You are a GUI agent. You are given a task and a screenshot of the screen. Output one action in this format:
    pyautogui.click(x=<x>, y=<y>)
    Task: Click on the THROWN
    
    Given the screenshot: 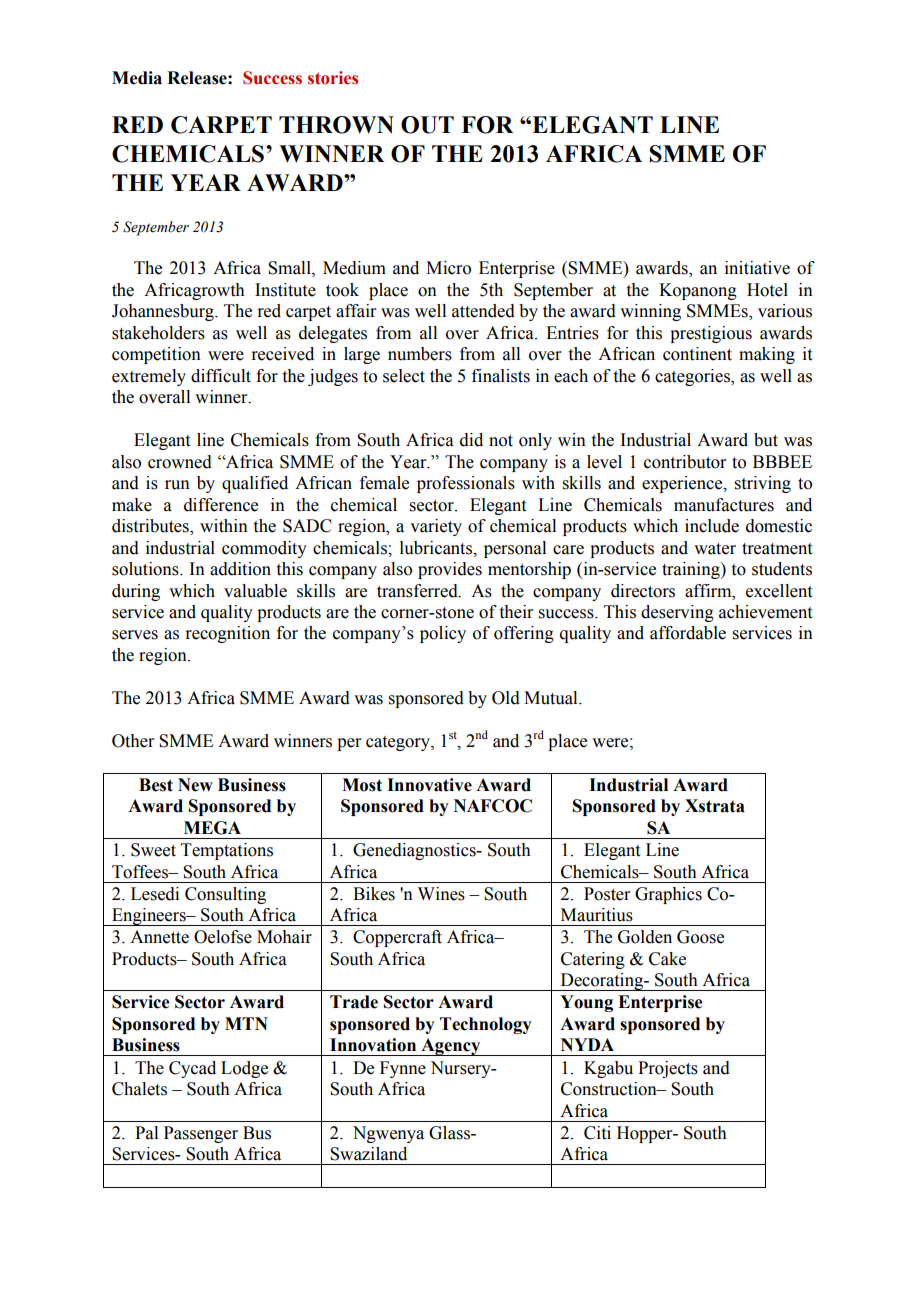 What is the action you would take?
    pyautogui.click(x=336, y=125)
